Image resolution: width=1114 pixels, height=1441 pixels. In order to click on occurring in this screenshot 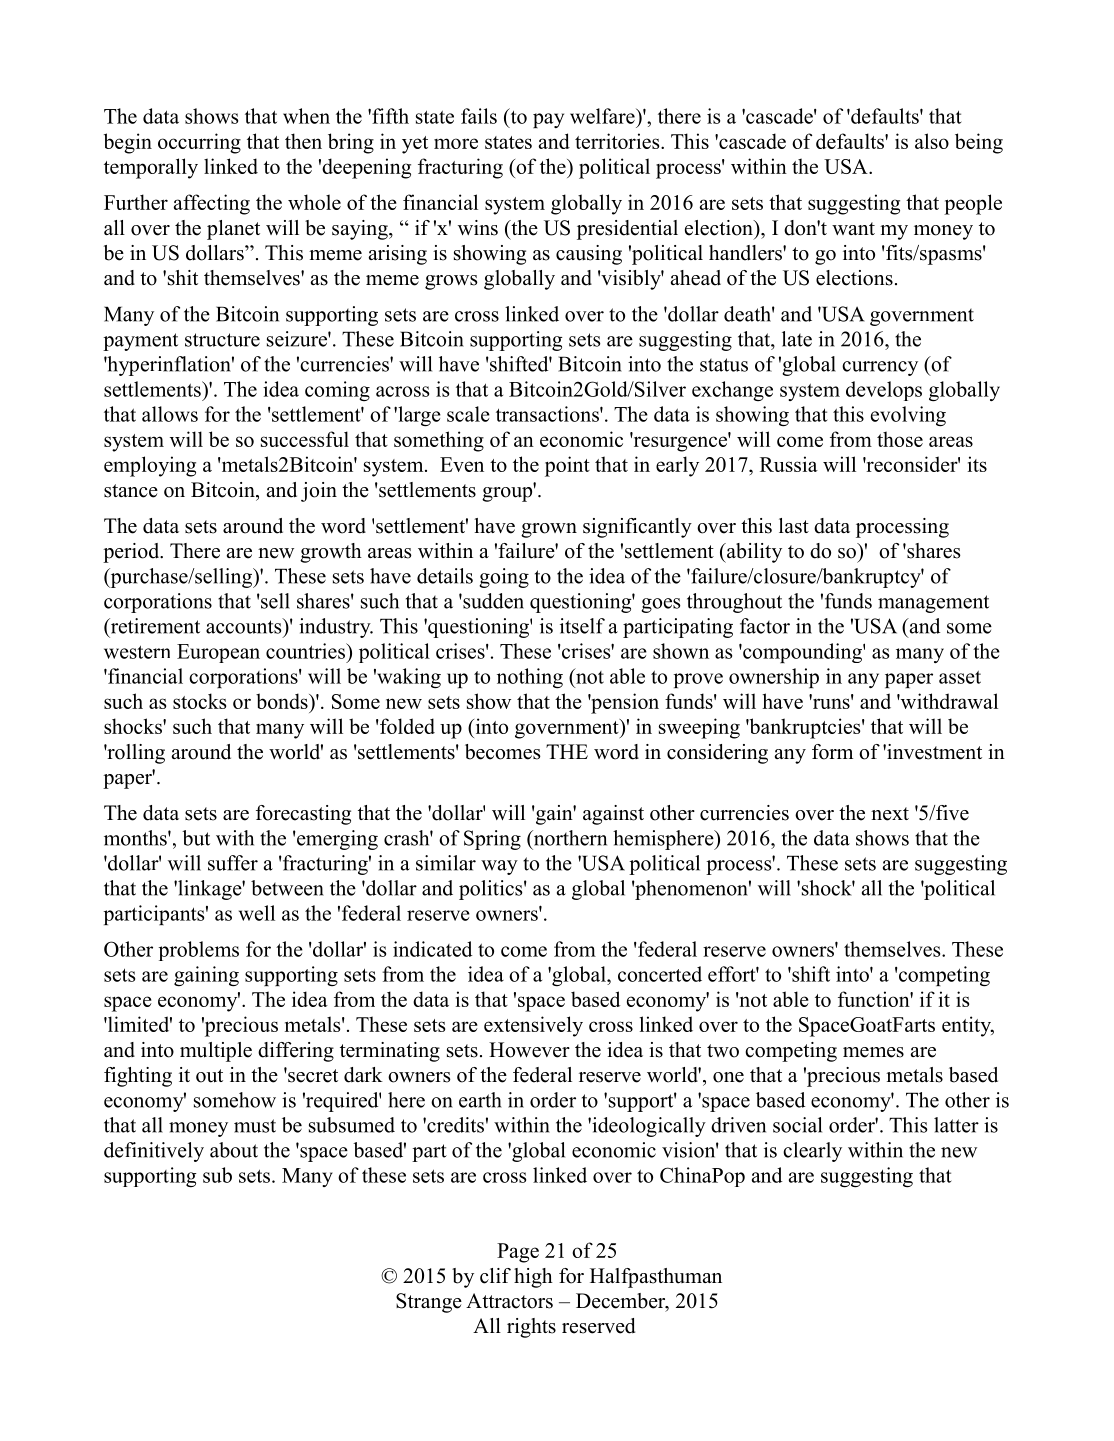, I will do `click(199, 143)`.
